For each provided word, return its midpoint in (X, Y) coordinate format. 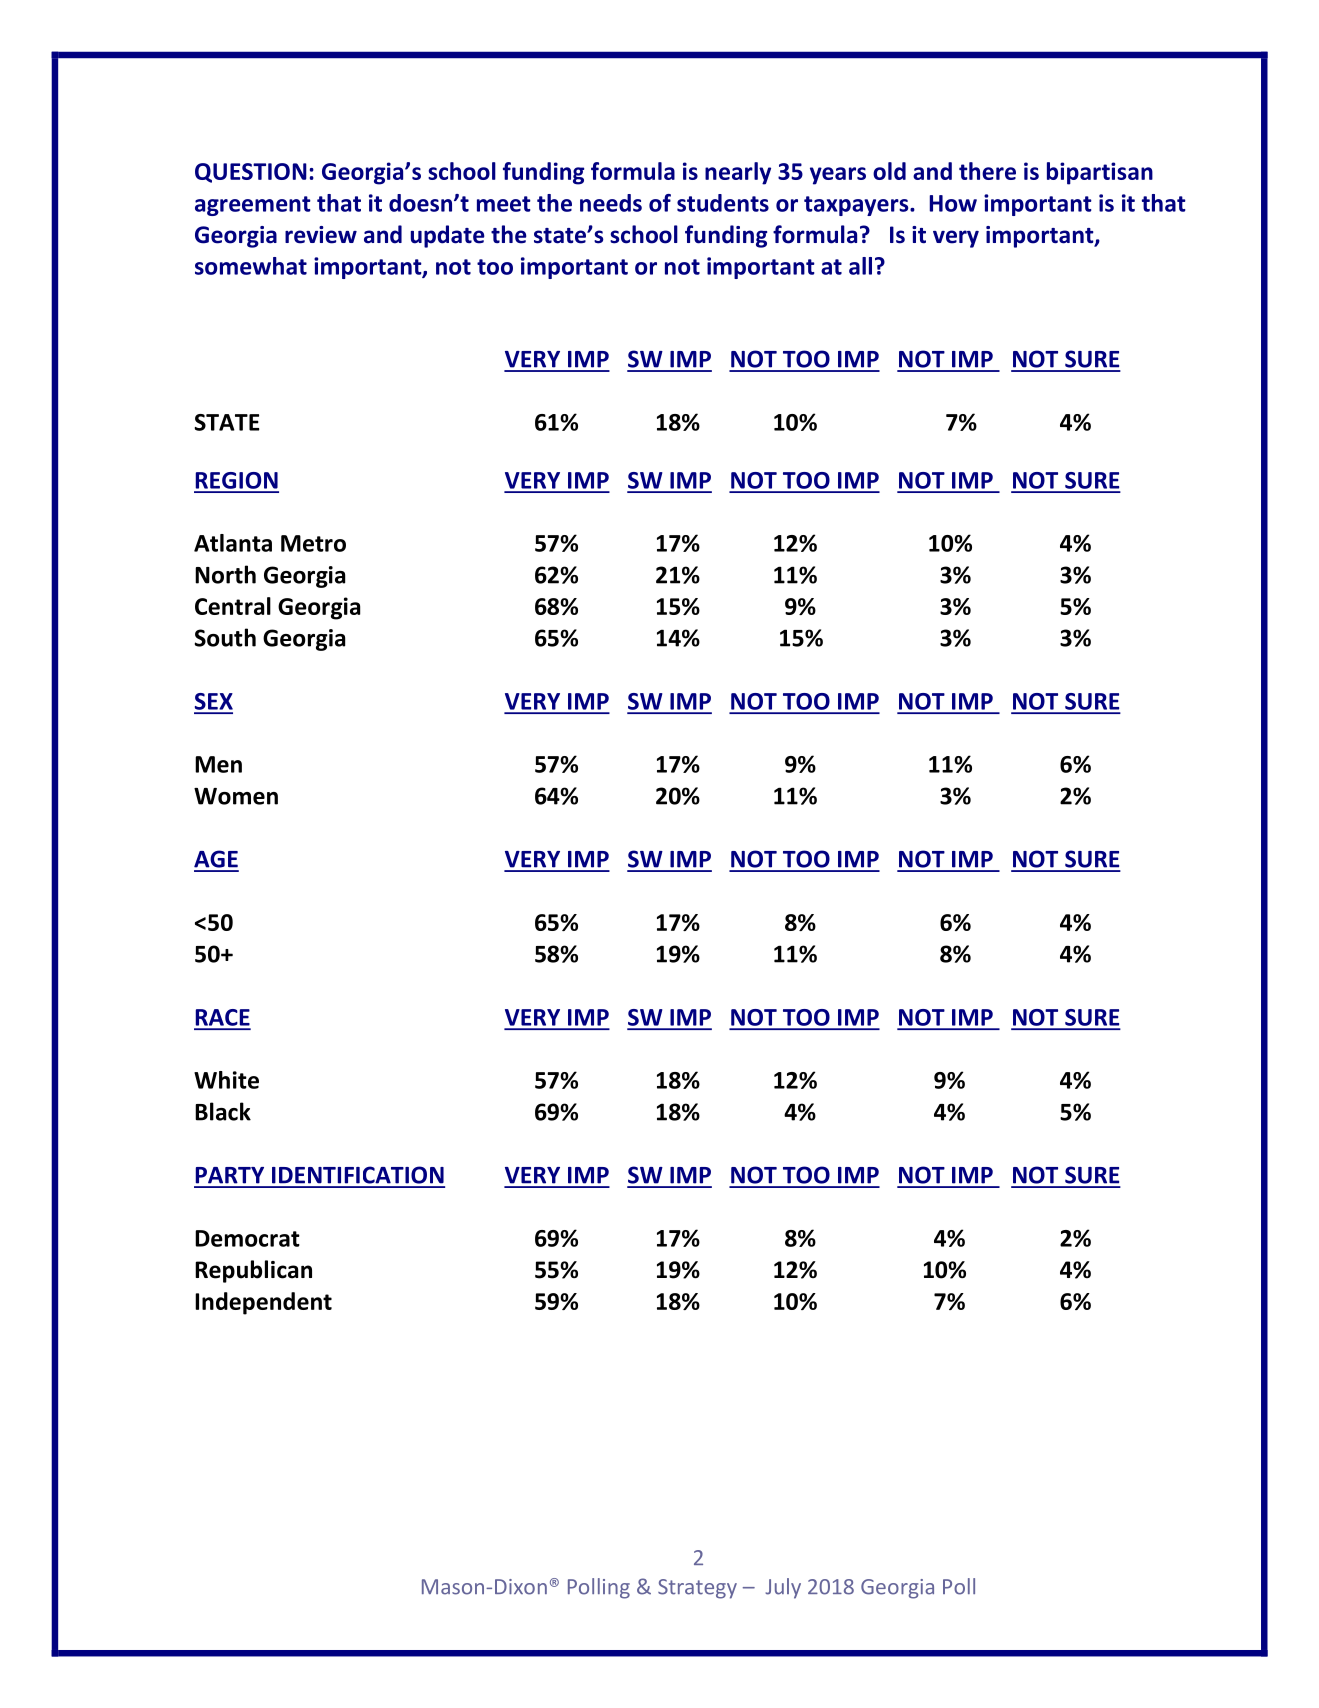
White (226, 1080)
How (953, 203)
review (321, 235)
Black (223, 1111)
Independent (263, 1303)
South (225, 637)
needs (611, 203)
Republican (253, 1271)
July (783, 1588)
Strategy (697, 1589)
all (860, 266)
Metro (313, 543)
